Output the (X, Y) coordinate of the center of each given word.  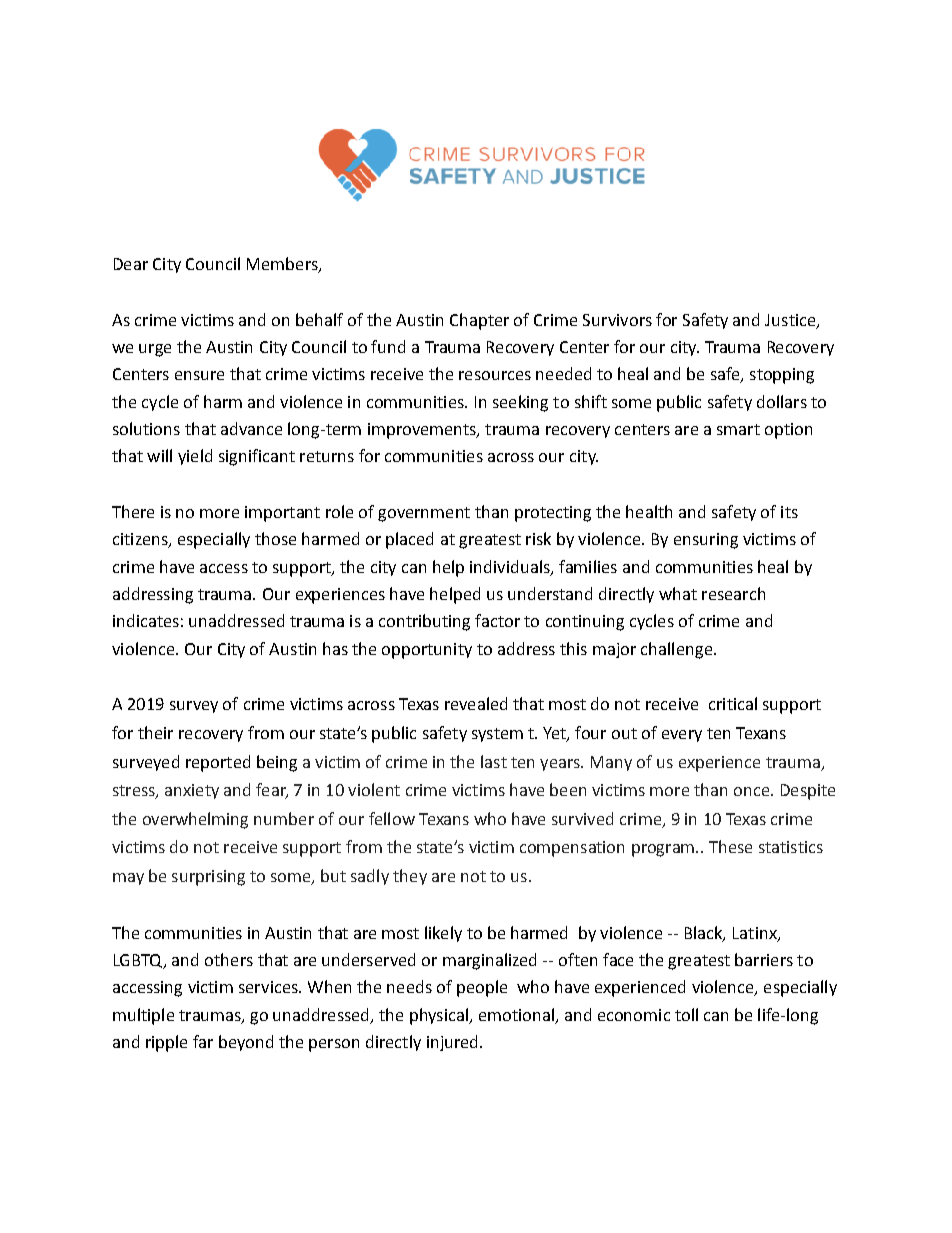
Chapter (479, 321)
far (203, 1041)
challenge (676, 650)
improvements (423, 431)
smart (738, 429)
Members (283, 265)
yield (195, 457)
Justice (791, 321)
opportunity (427, 651)
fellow (392, 818)
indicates (146, 620)
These (730, 846)
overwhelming (195, 820)
